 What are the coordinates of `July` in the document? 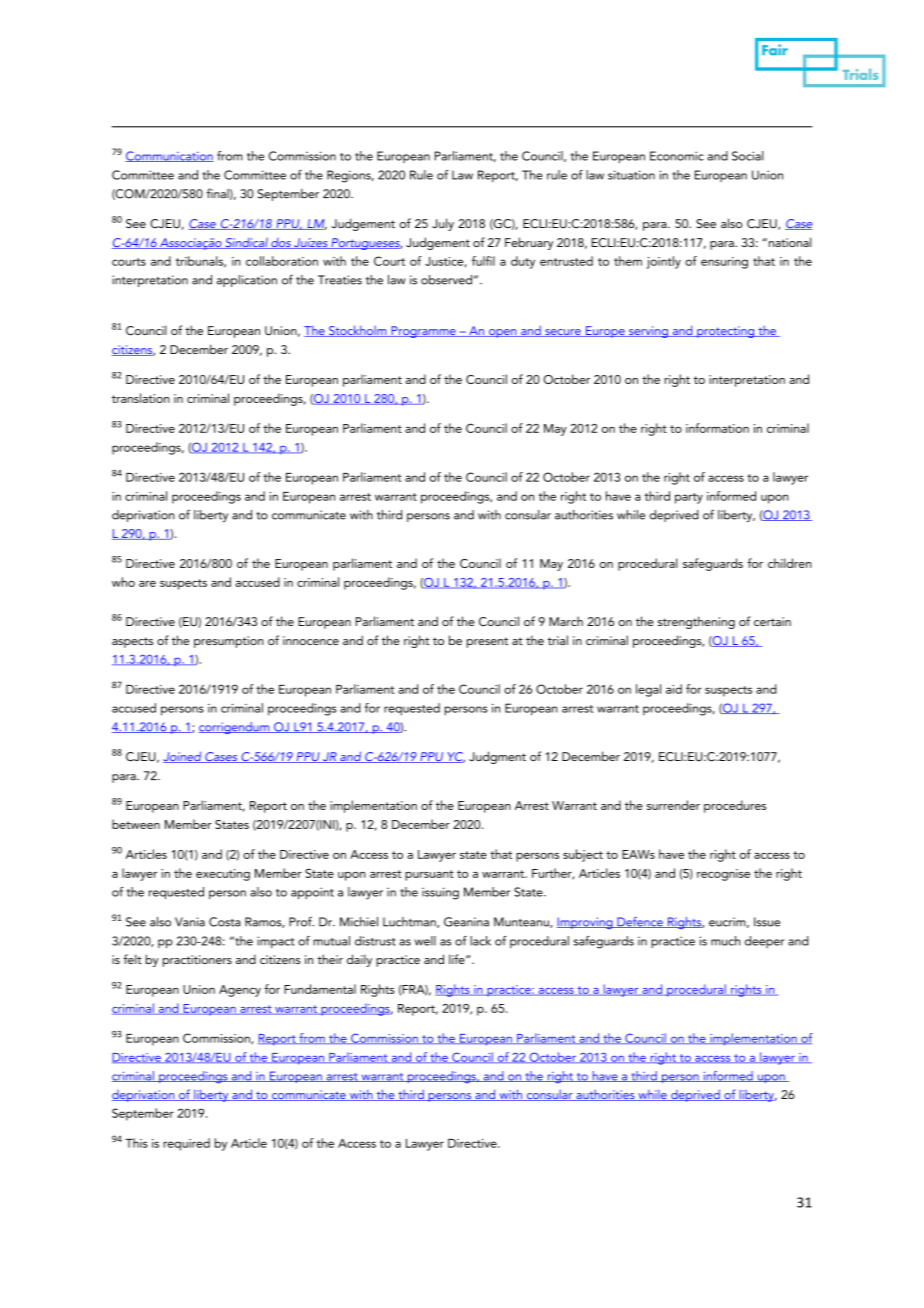 It's located at (443, 224).
